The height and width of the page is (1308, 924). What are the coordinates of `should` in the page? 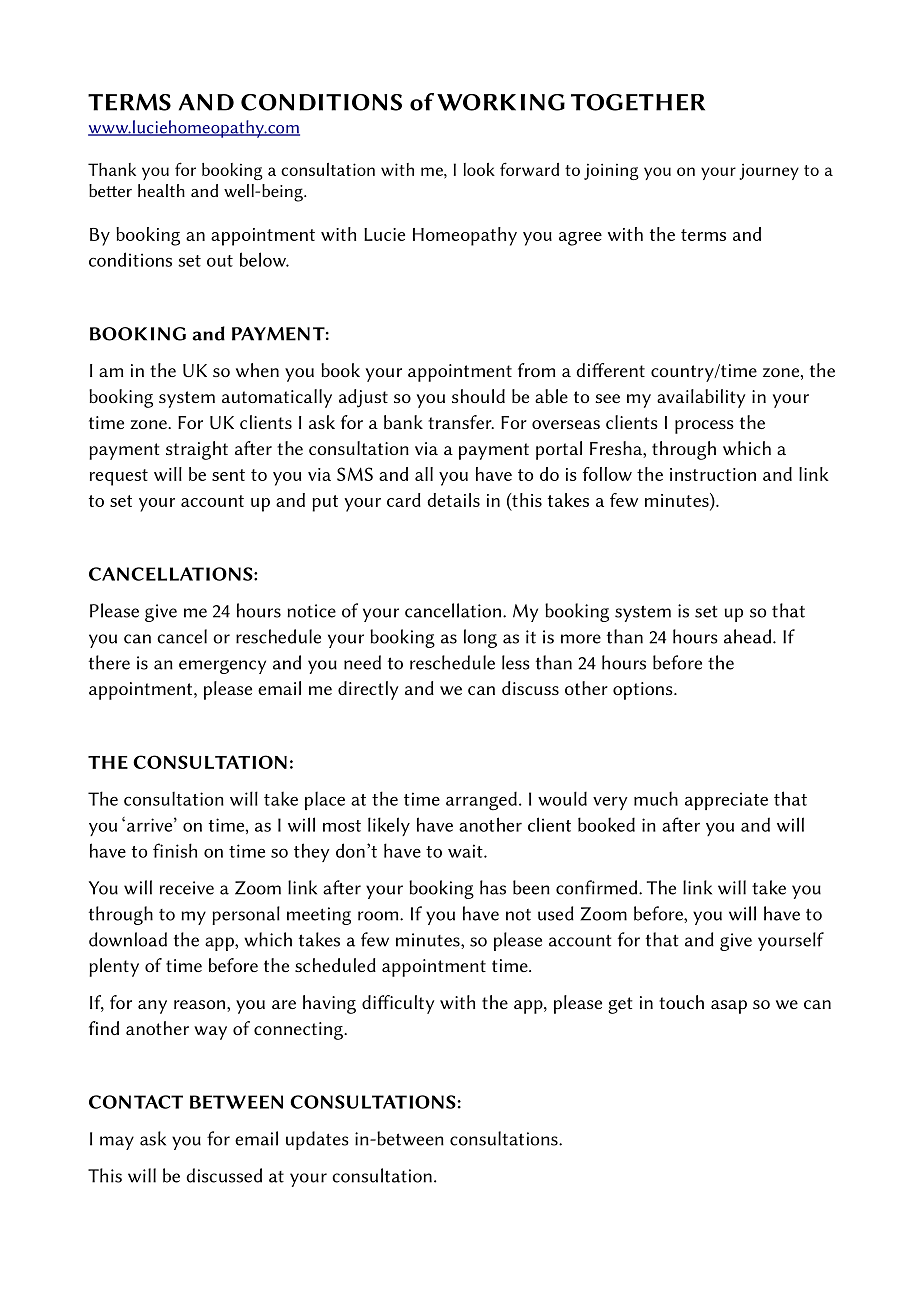 It's located at (478, 396).
